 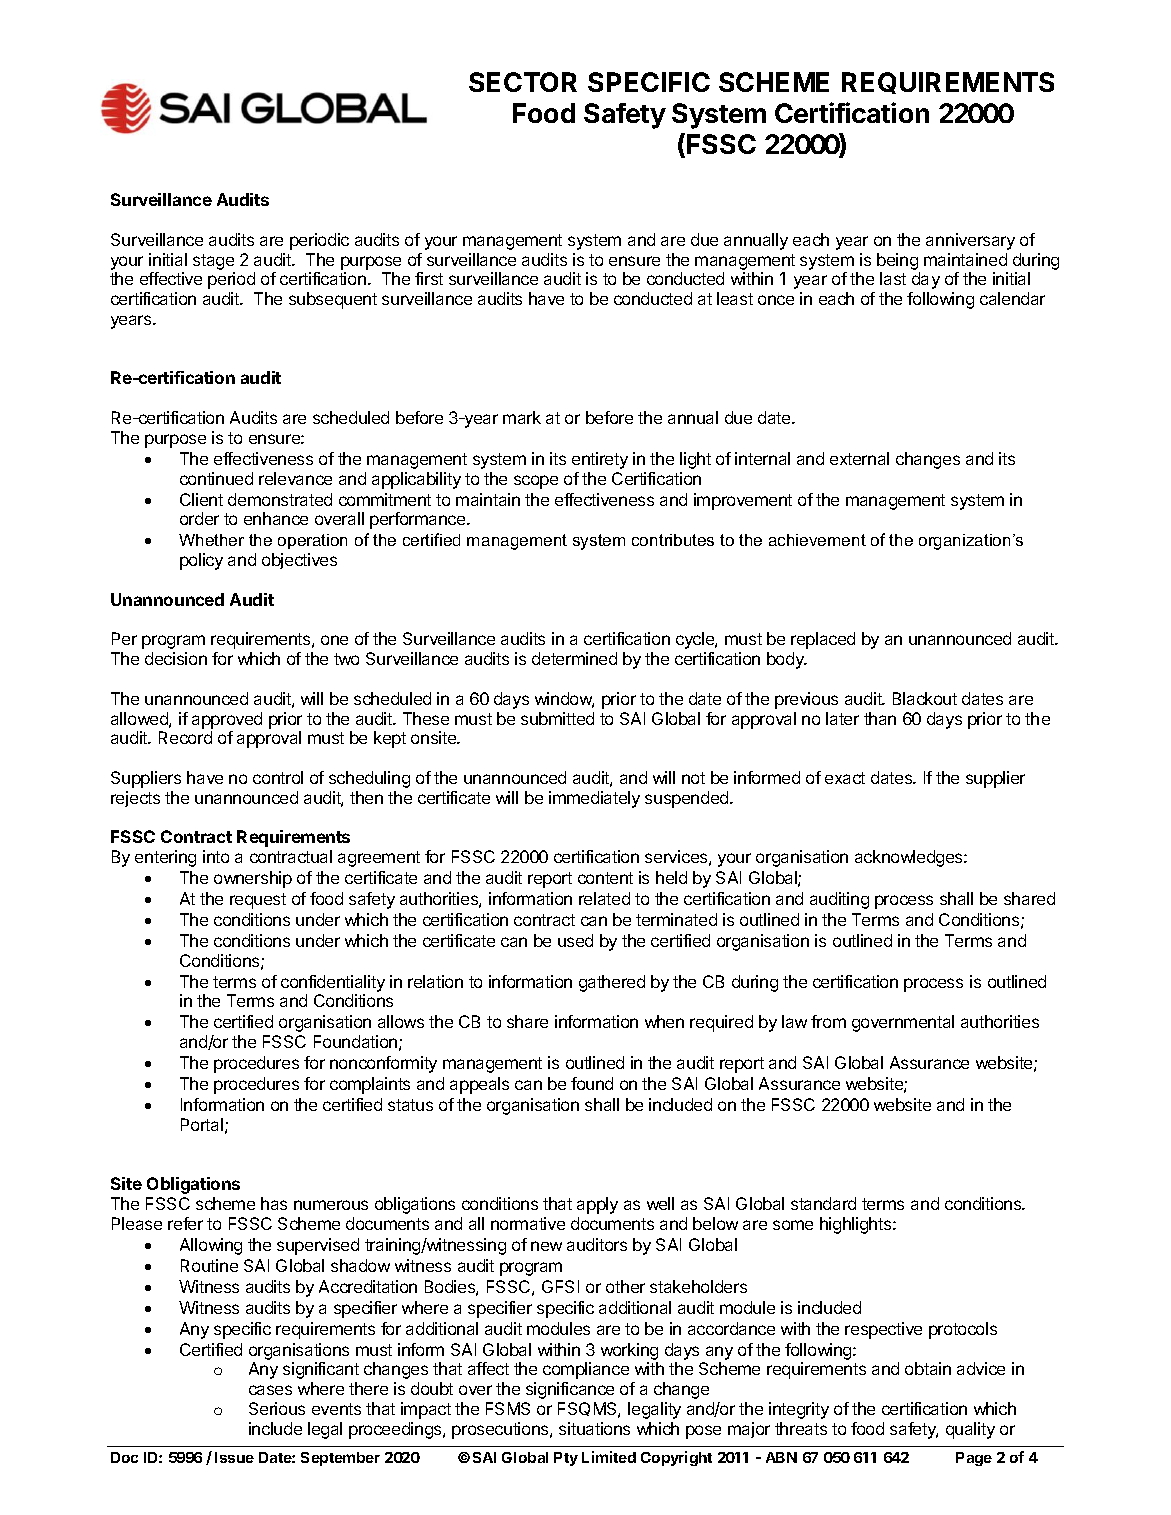 I want to click on SECTOR, so click(x=523, y=82).
